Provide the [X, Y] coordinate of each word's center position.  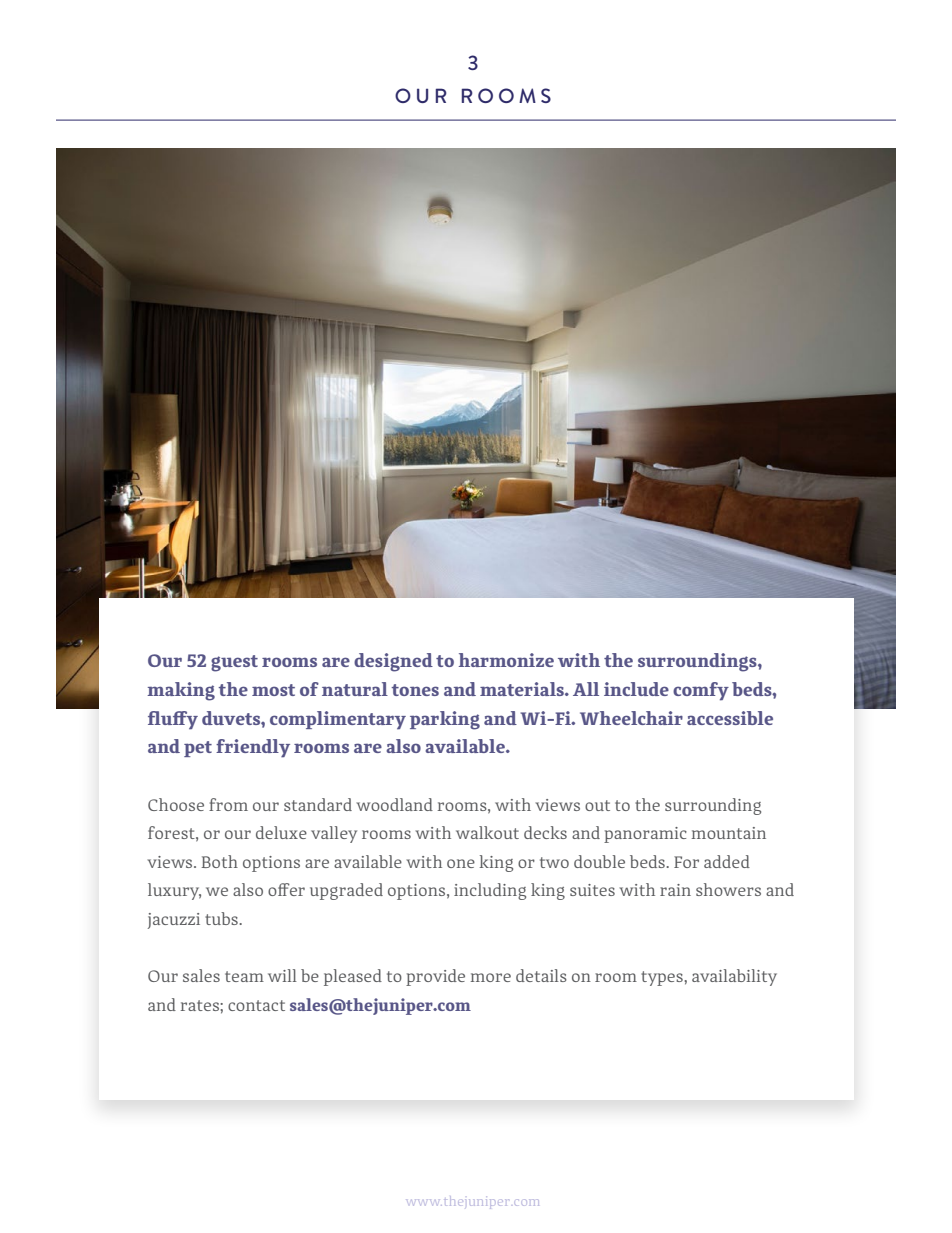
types [662, 978]
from [228, 804]
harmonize [506, 660]
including [490, 891]
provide [435, 977]
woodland [394, 804]
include [636, 689]
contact [256, 1005]
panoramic [645, 835]
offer [286, 889]
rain [675, 890]
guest [234, 663]
